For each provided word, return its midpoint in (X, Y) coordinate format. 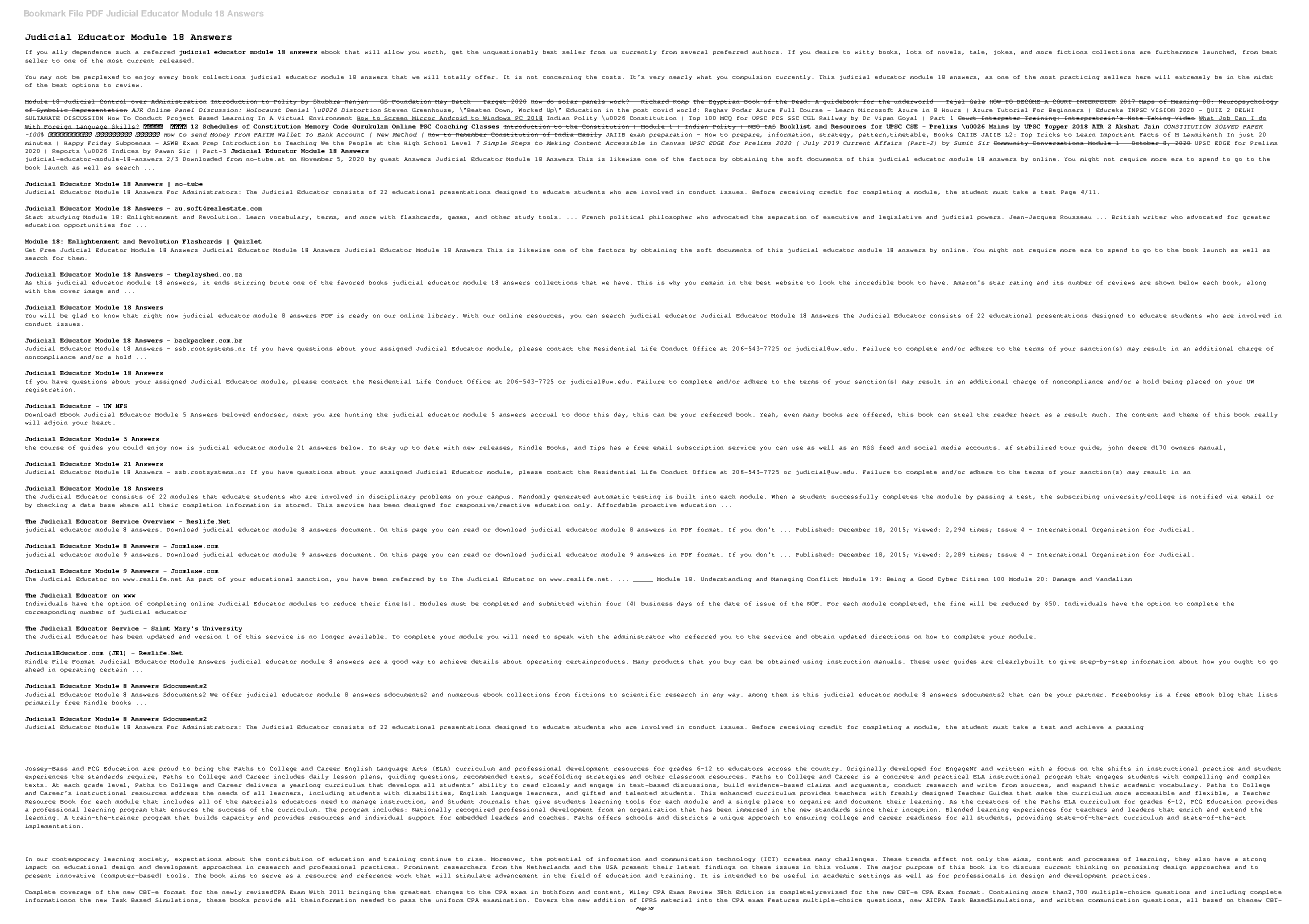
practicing (1080, 77)
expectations (198, 859)
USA (612, 867)
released (176, 60)
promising (1141, 867)
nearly (680, 77)
